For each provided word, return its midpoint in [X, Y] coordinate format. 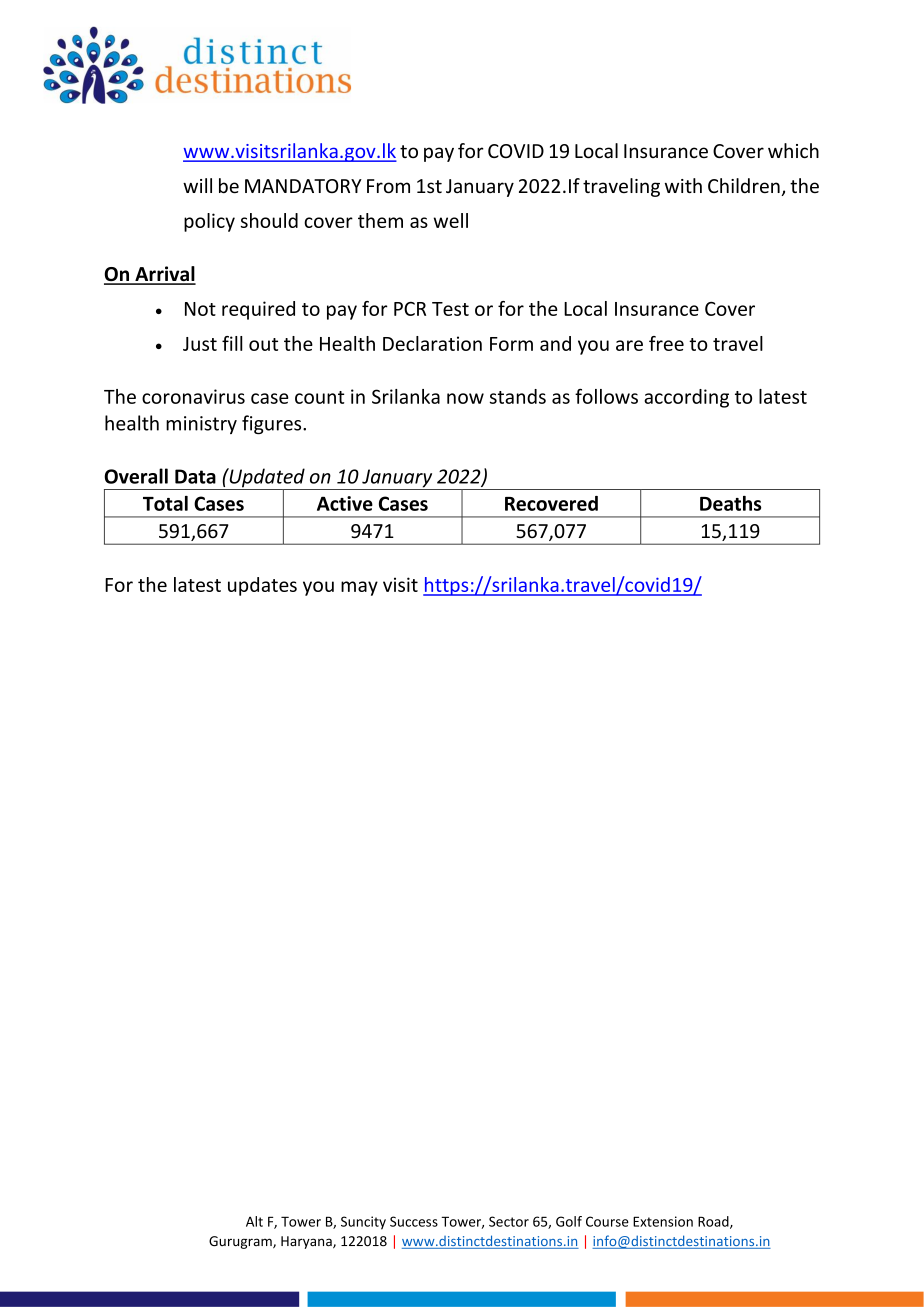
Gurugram [241, 1242]
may [359, 588]
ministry [201, 425]
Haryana [307, 1242]
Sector [509, 1221]
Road [714, 1222]
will [197, 185]
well [451, 220]
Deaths [730, 503]
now [465, 398]
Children [744, 186]
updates [262, 586]
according [686, 398]
